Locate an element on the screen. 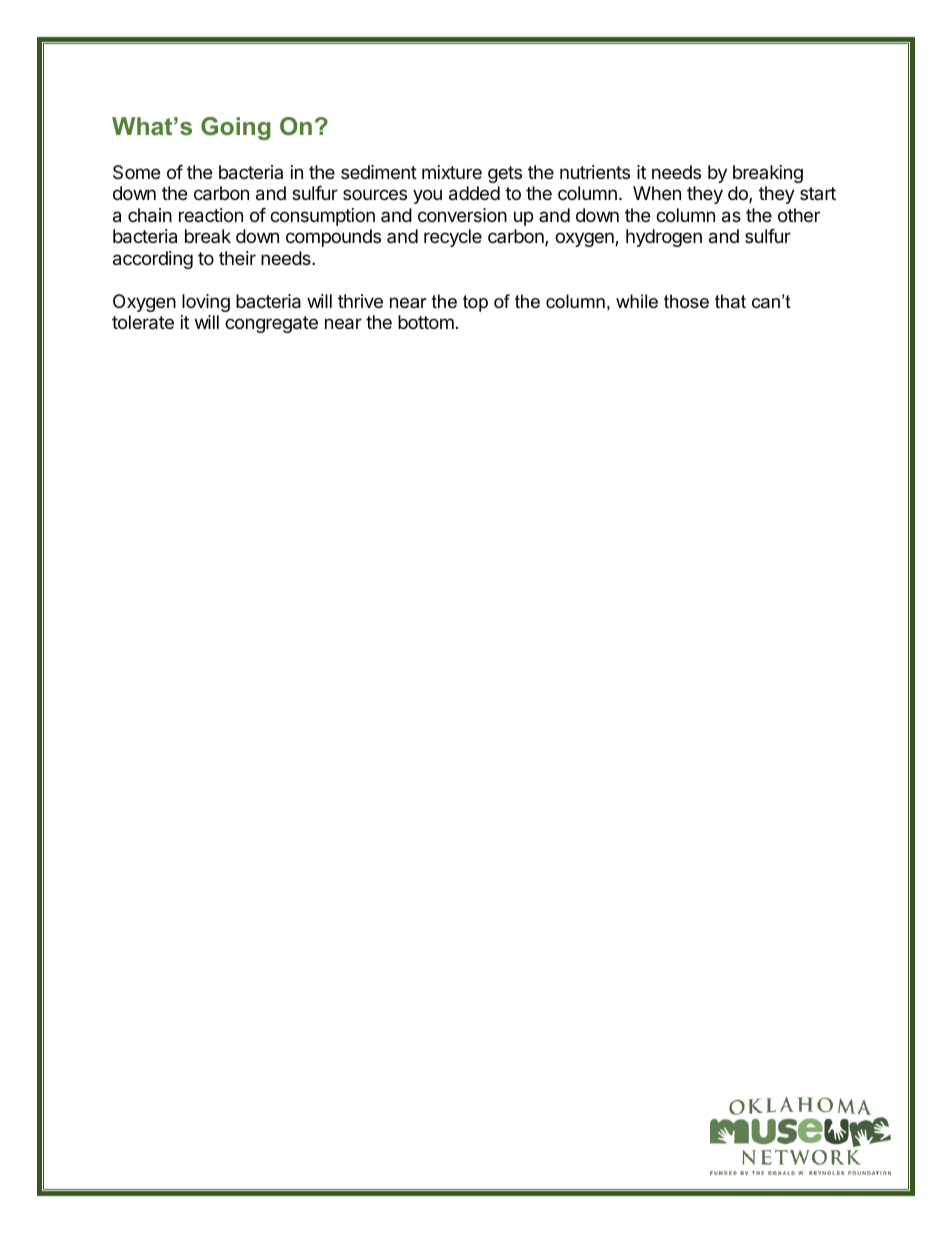 This screenshot has height=1233, width=952. those is located at coordinates (686, 301).
